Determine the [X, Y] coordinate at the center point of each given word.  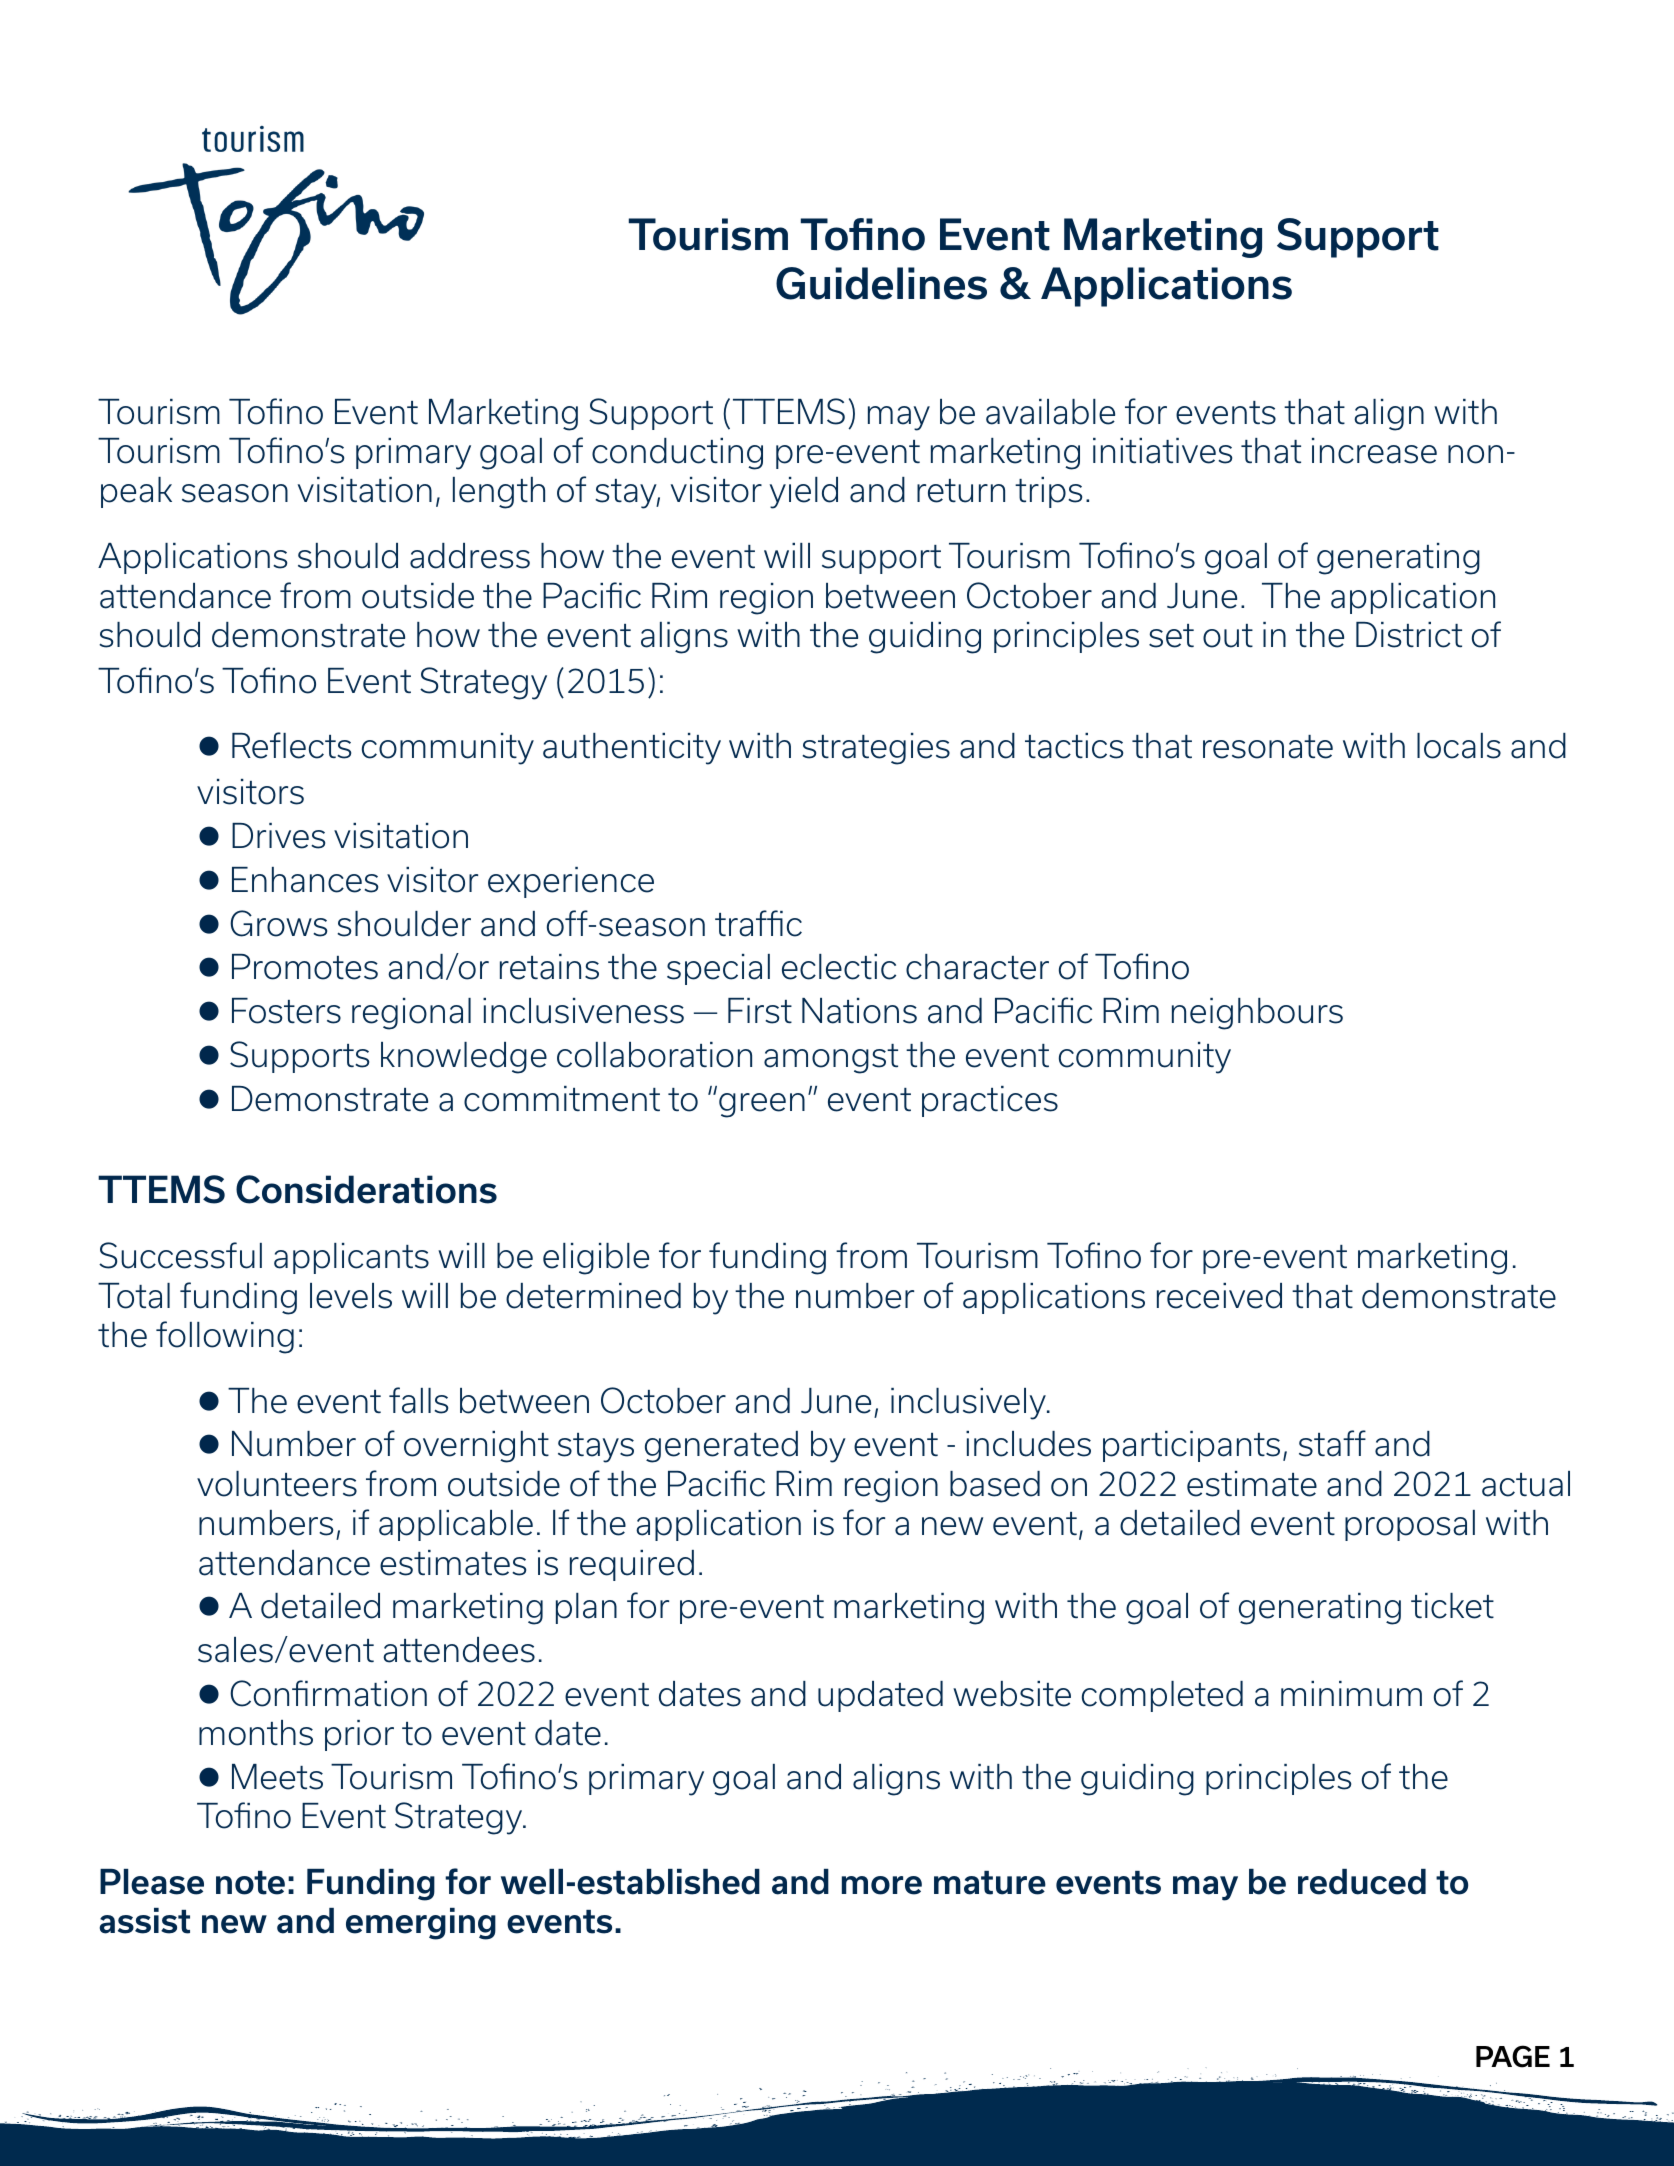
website [1012, 1694]
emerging [421, 1924]
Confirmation [328, 1693]
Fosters [286, 1011]
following [225, 1337]
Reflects [291, 745]
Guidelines [881, 283]
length [499, 493]
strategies [876, 749]
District [1409, 635]
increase [1374, 451]
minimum [1351, 1694]
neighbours [1257, 1014]
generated [721, 1447]
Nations [859, 1011]
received [1219, 1296]
